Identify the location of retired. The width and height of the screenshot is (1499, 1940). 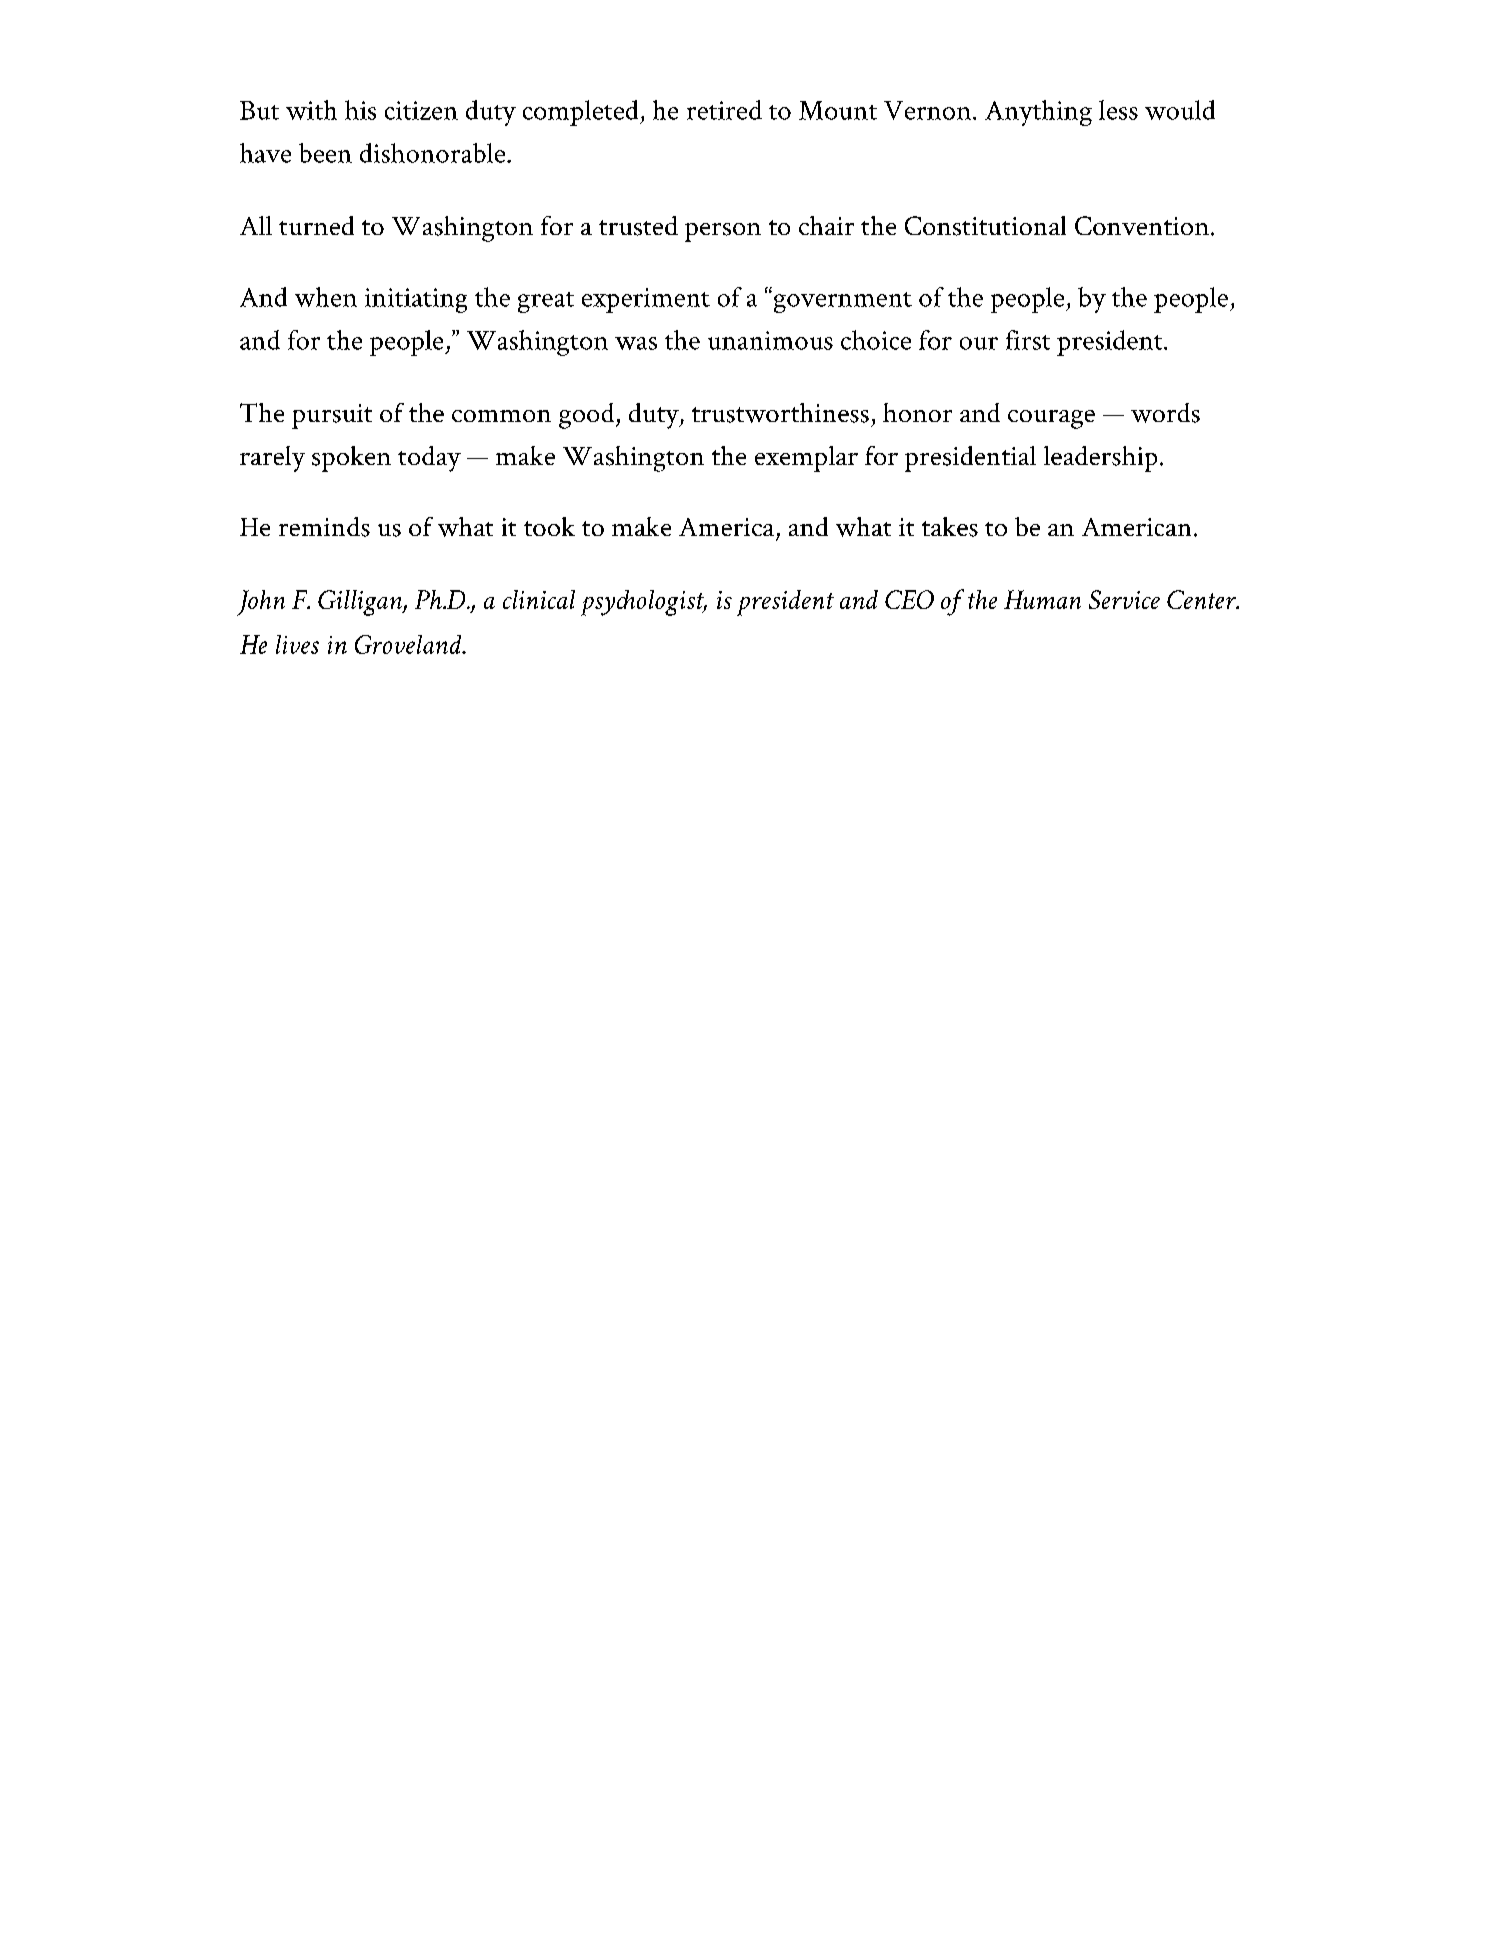
(724, 110).
